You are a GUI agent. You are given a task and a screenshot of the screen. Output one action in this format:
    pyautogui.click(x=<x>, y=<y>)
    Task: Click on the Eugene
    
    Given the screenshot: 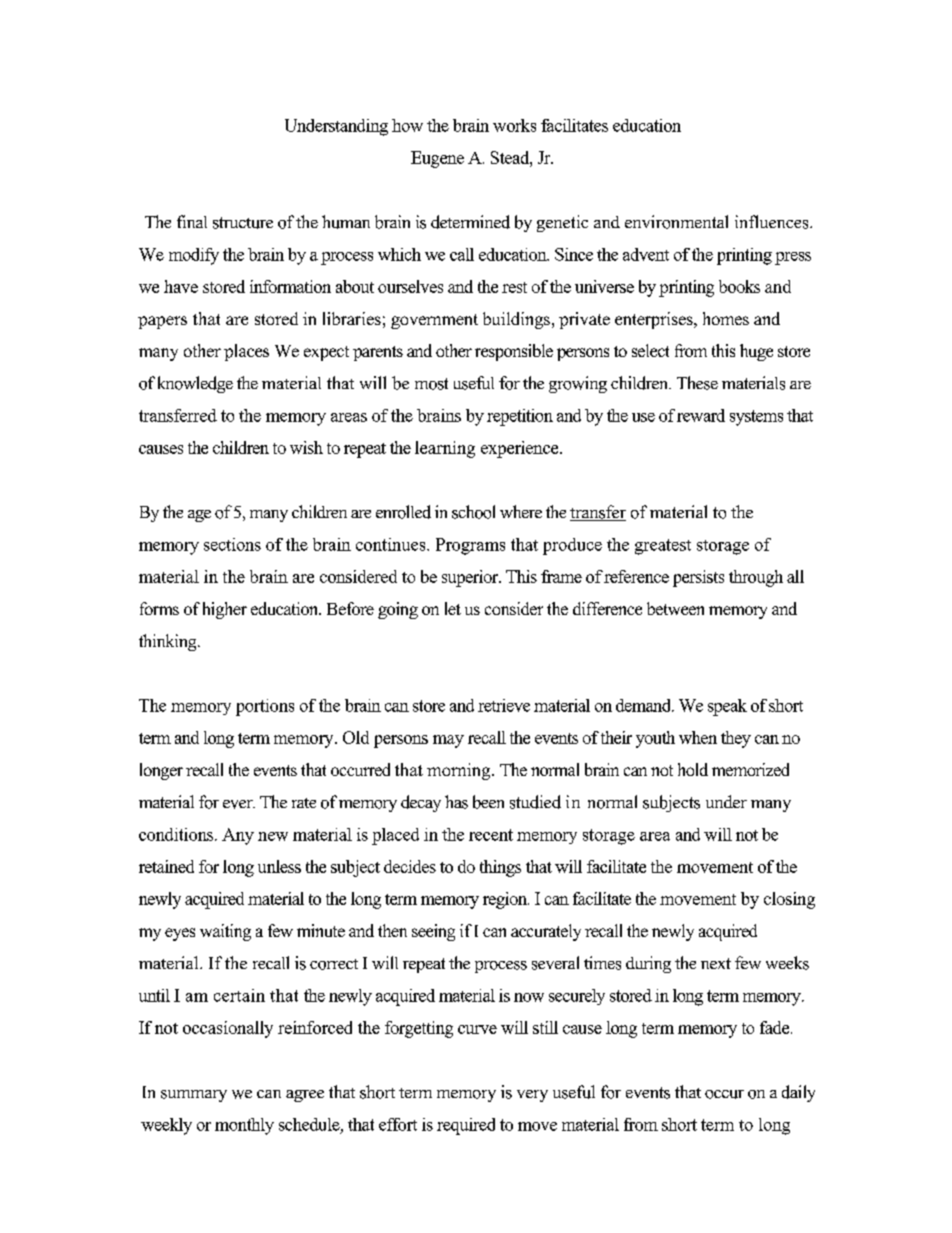 What is the action you would take?
    pyautogui.click(x=437, y=159)
